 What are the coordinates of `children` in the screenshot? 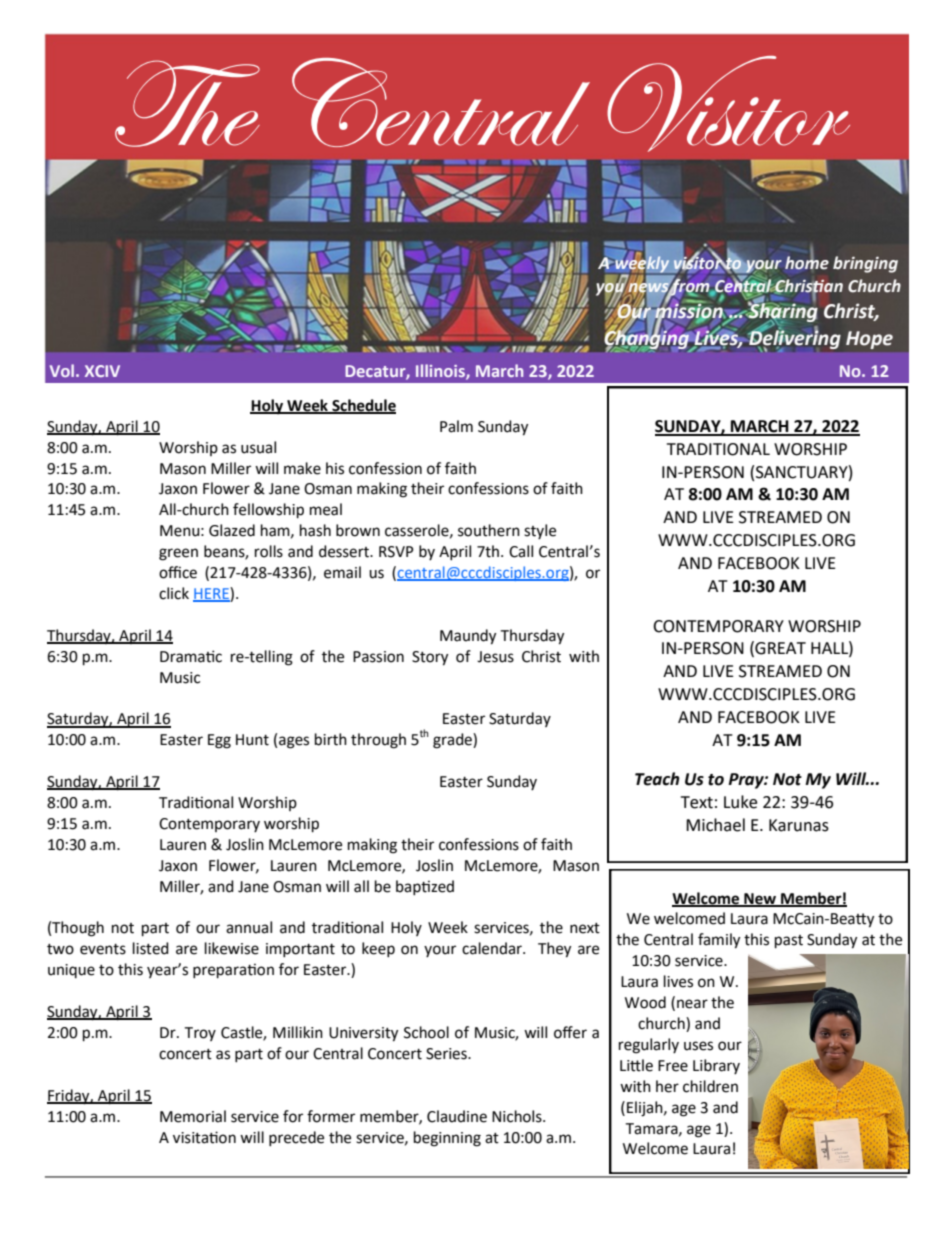 It's located at (710, 1086).
